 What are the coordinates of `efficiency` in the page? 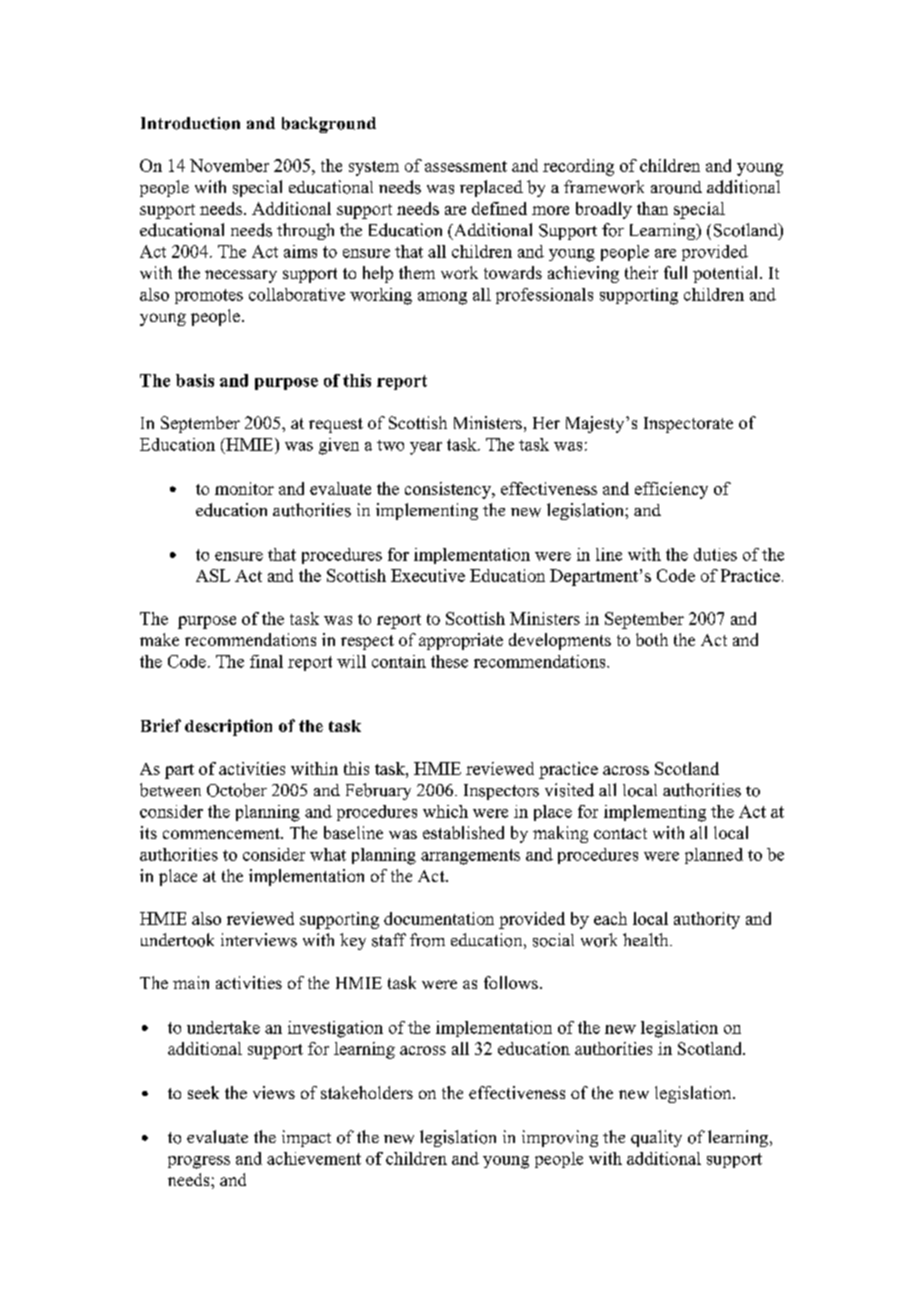 It's located at (671, 490).
